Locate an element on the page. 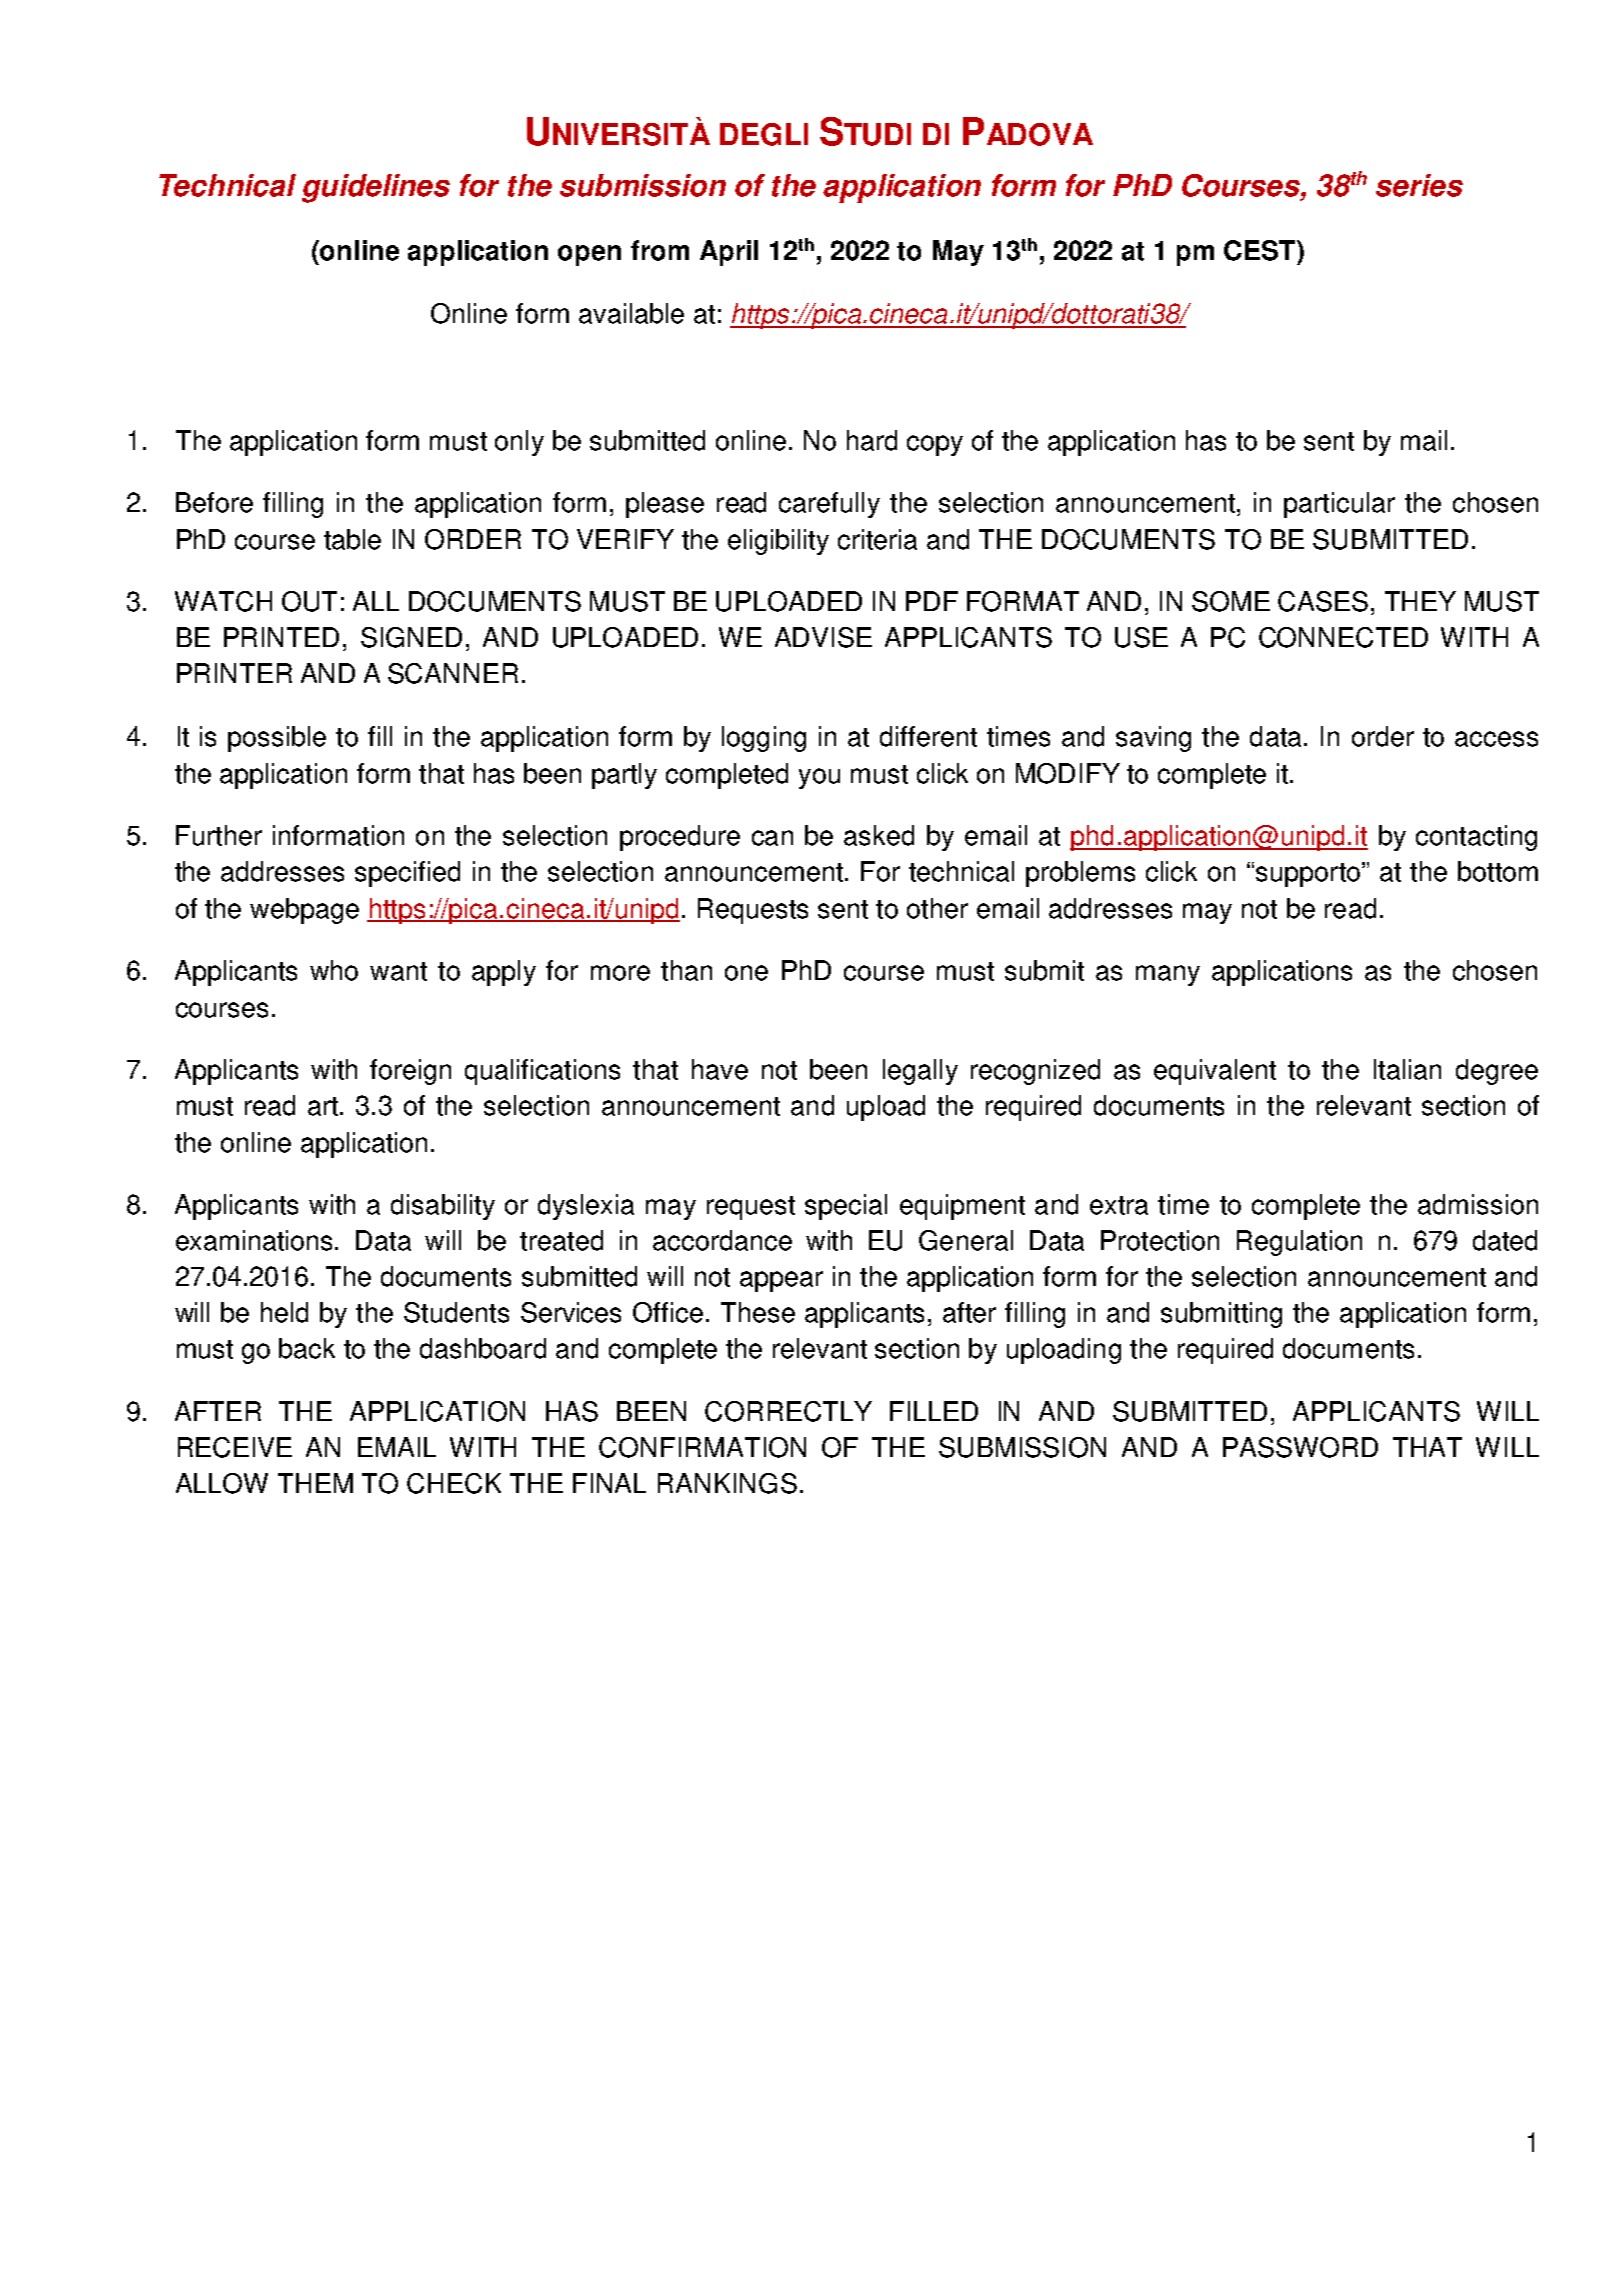 This document has width=1616, height=2287. THEM is located at coordinates (315, 1483).
